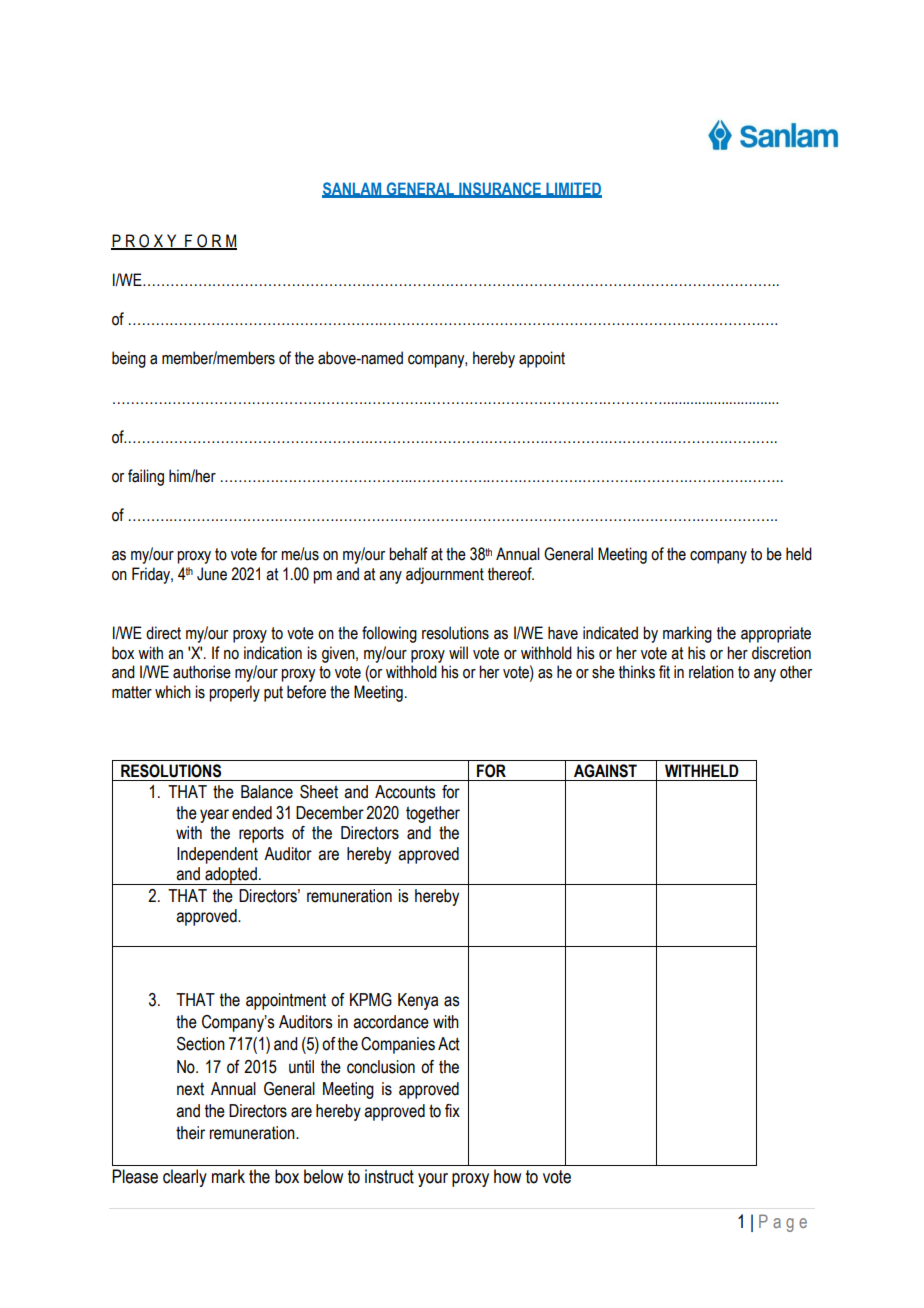  What do you see at coordinates (776, 634) in the page?
I see `appropriate` at bounding box center [776, 634].
